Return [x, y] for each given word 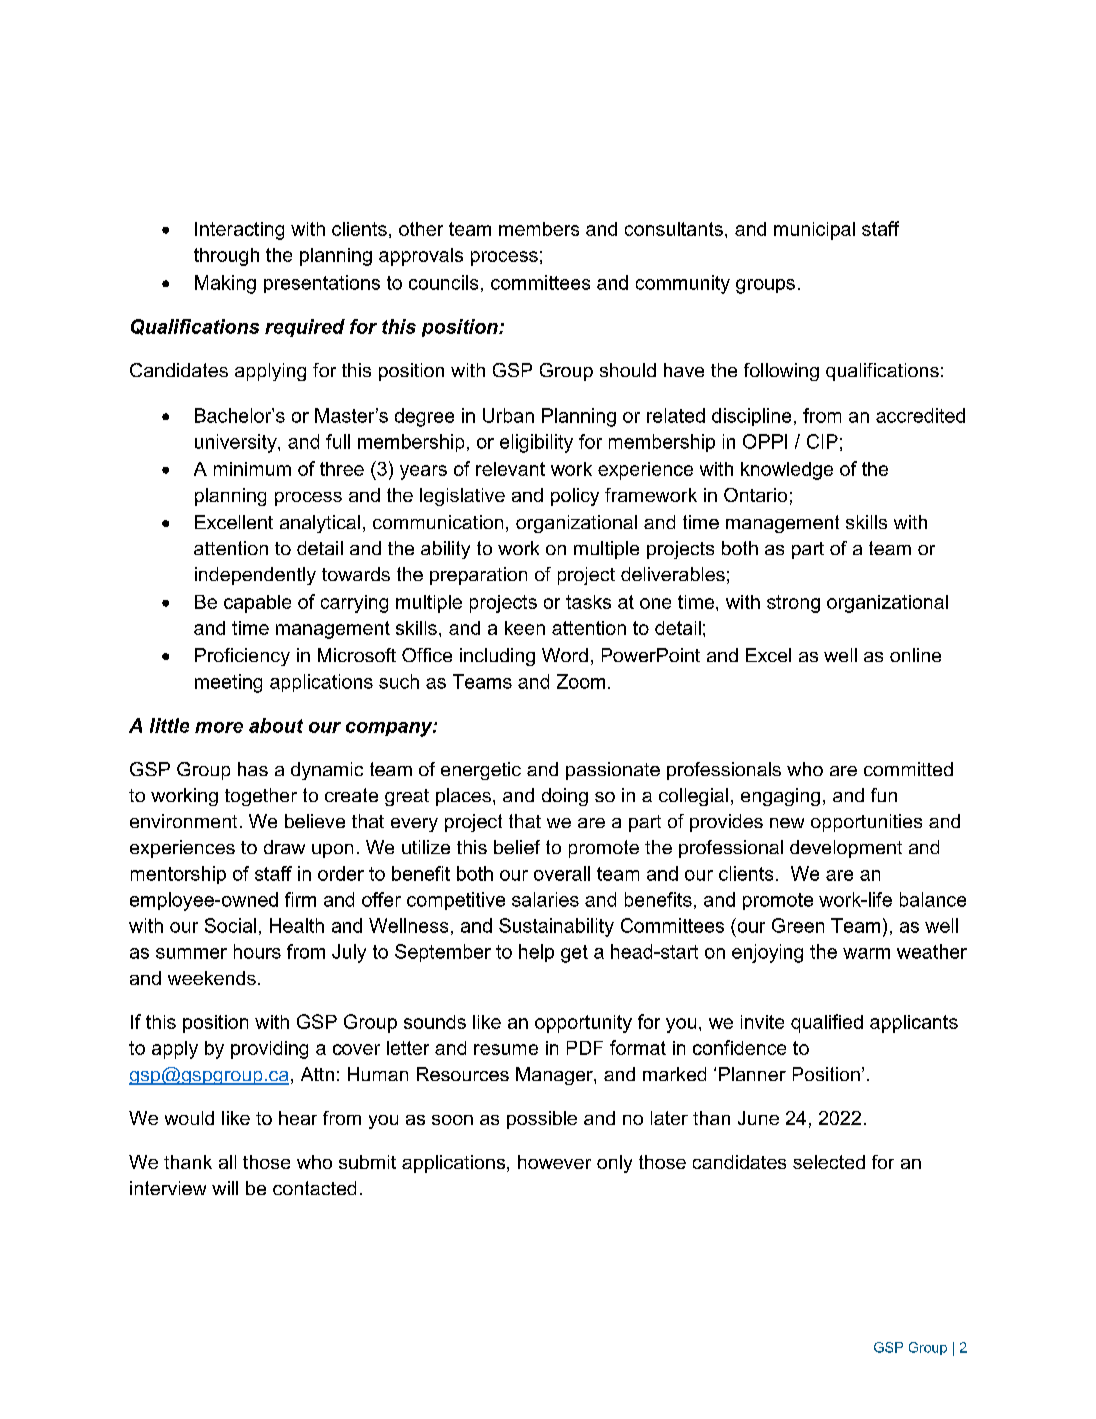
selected [829, 1162]
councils [443, 282]
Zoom [581, 681]
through [226, 257]
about [276, 725]
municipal [814, 231]
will [225, 1188]
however [554, 1162]
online [915, 655]
